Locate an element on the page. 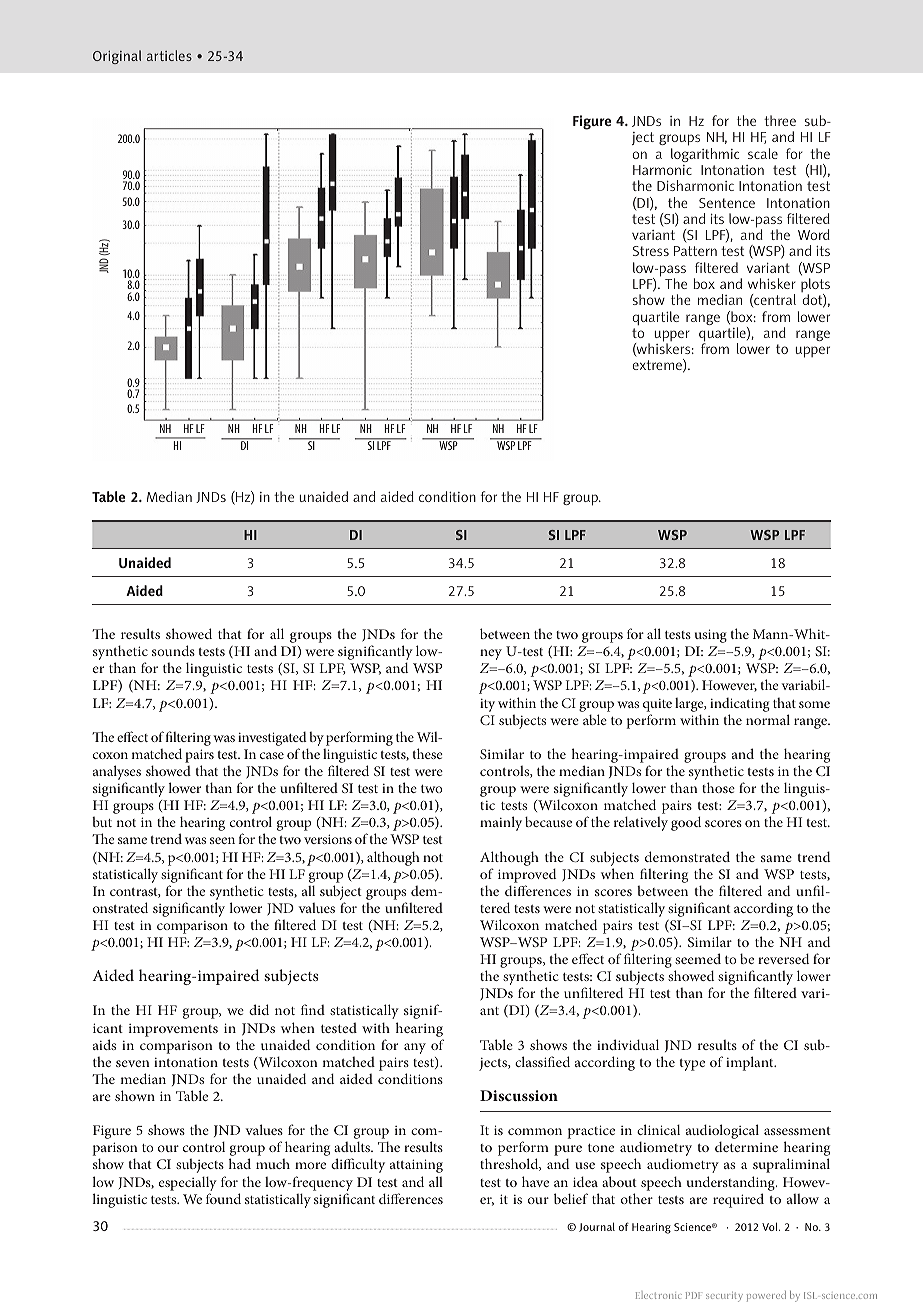 This page has width=923, height=1316. three is located at coordinates (780, 120).
